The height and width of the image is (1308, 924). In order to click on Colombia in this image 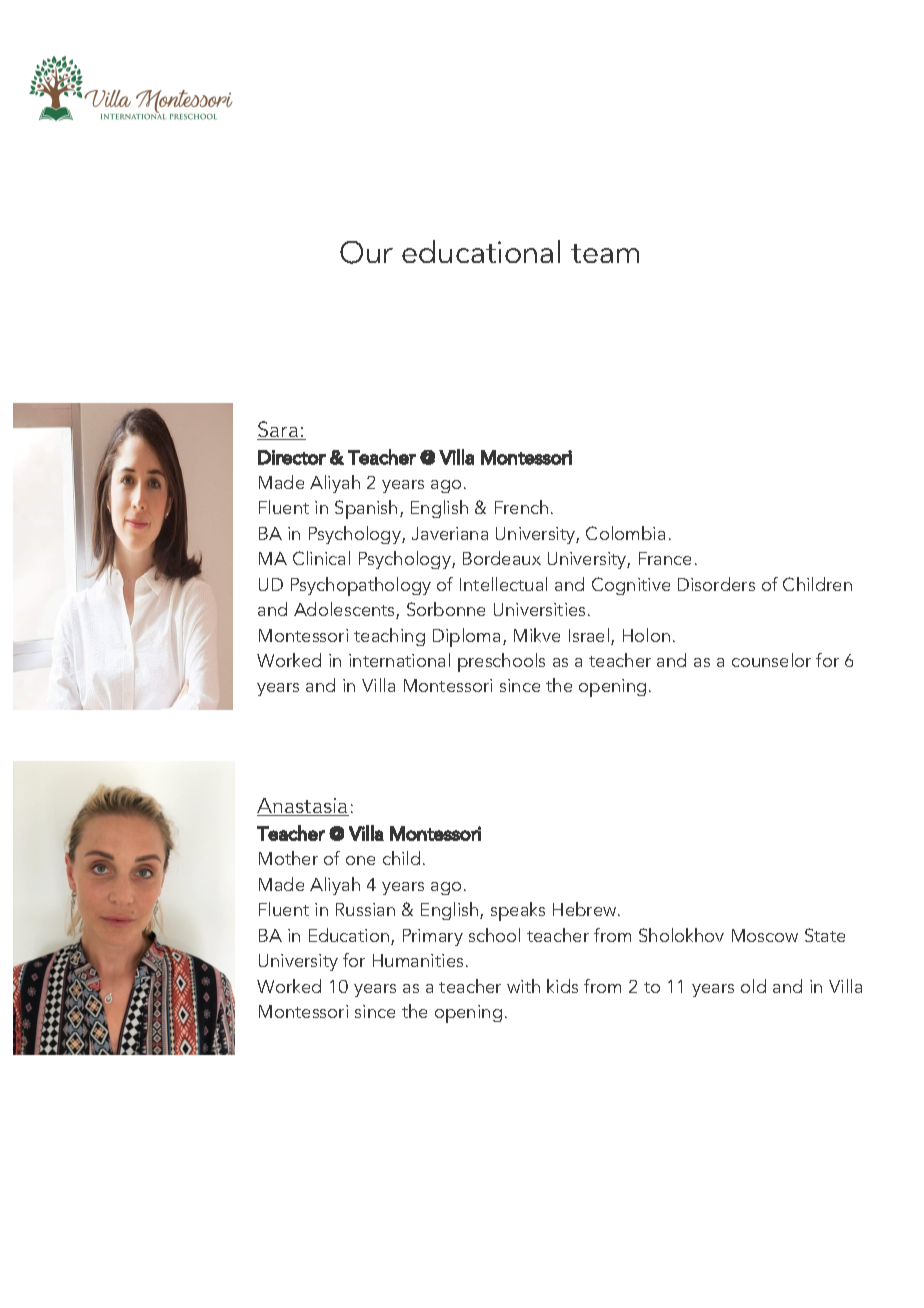, I will do `click(625, 533)`.
